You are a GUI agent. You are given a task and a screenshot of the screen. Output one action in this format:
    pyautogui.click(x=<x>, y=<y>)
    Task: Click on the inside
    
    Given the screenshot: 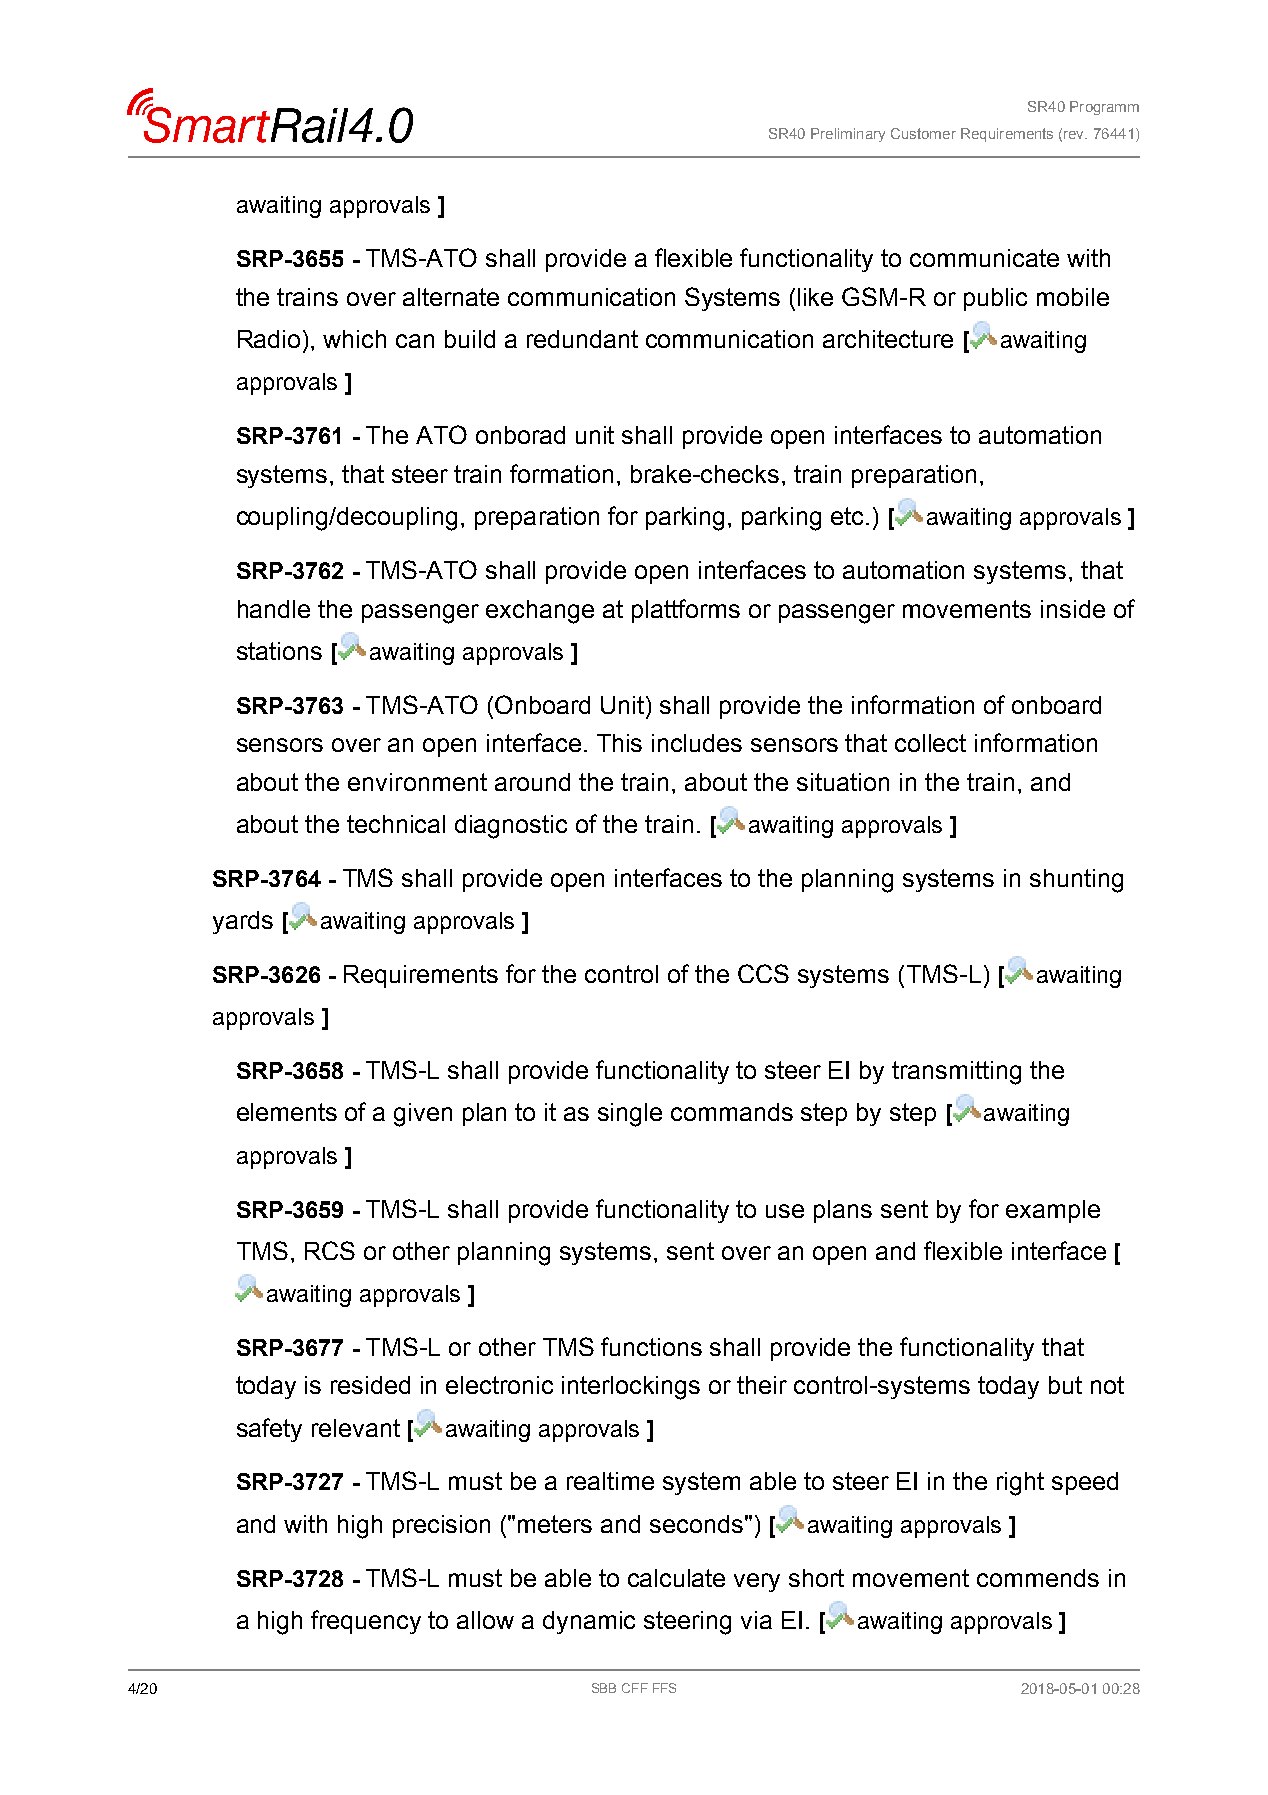 What is the action you would take?
    pyautogui.click(x=1073, y=609)
